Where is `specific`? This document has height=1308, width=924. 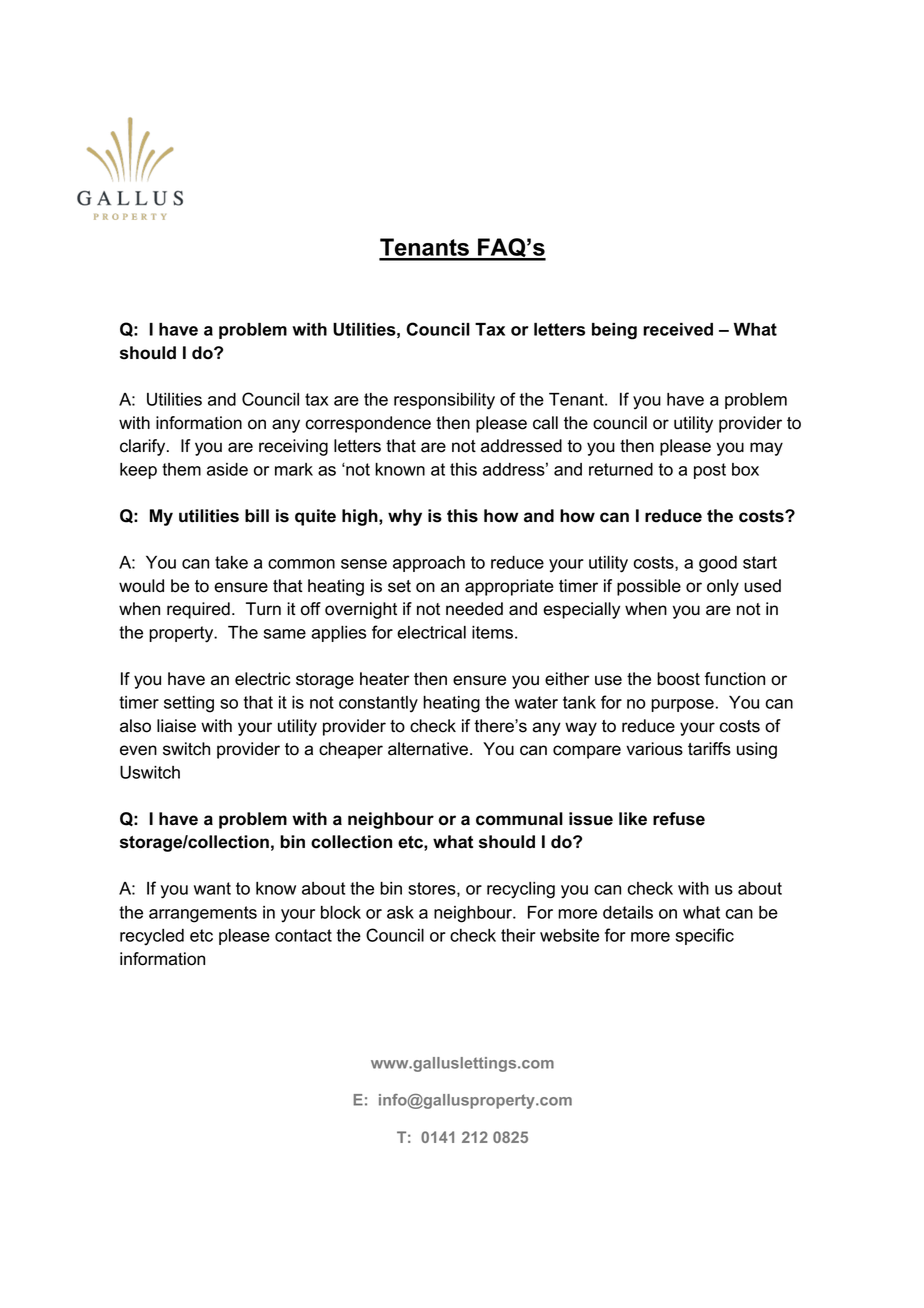
specific is located at coordinates (705, 936).
